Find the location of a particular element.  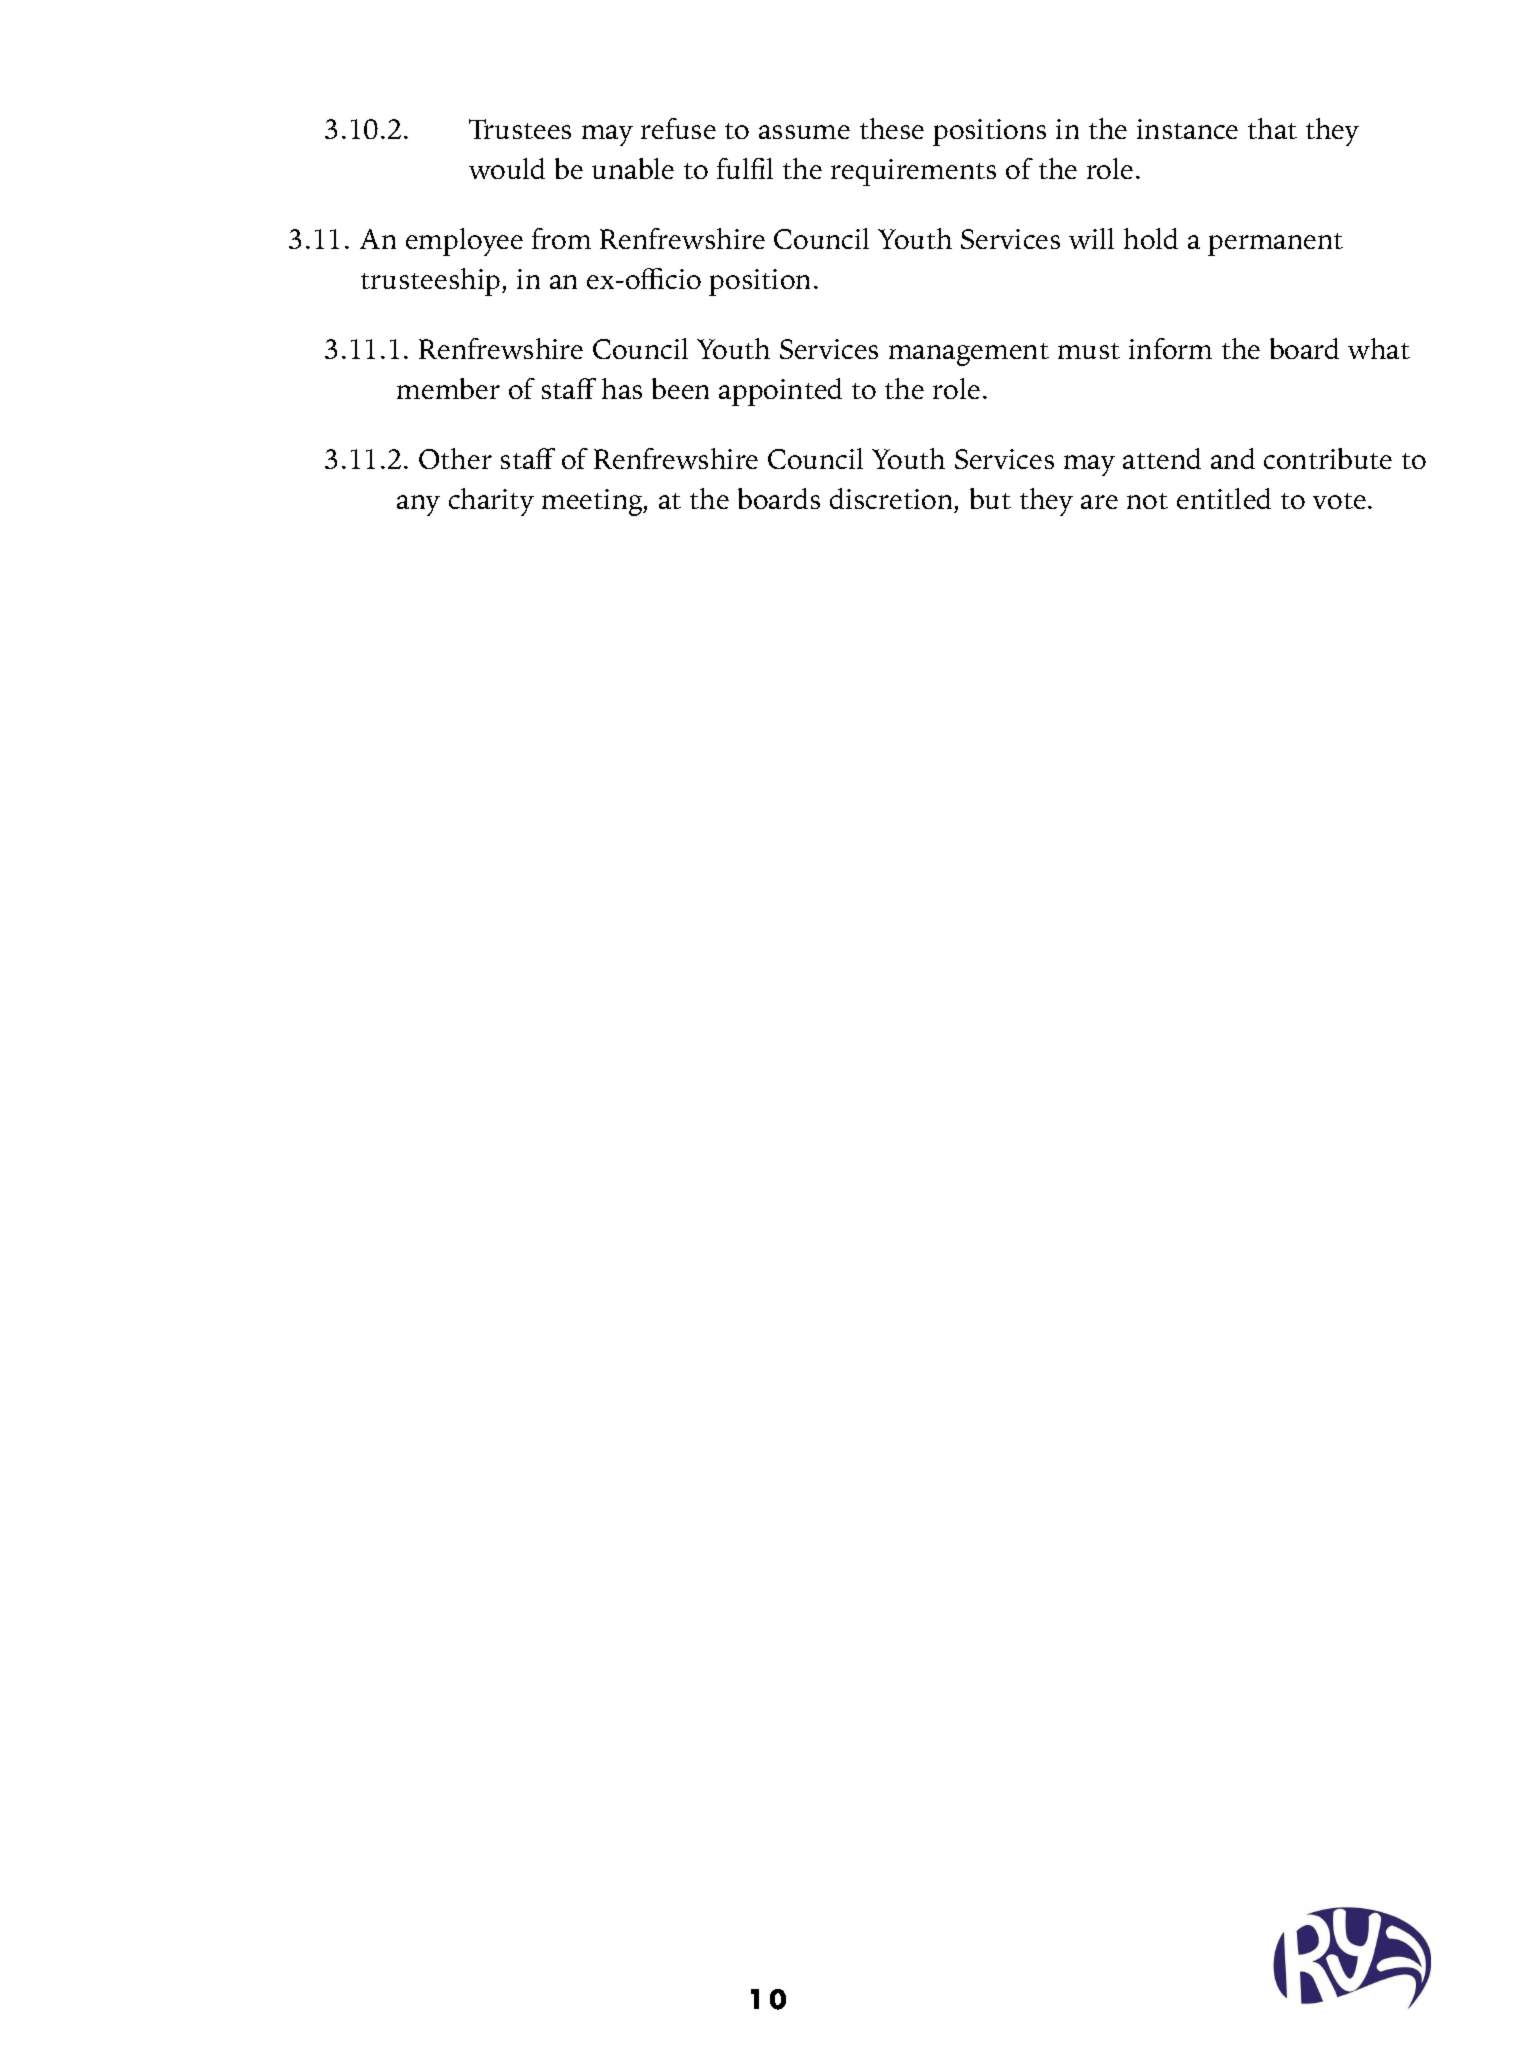

would is located at coordinates (507, 168).
